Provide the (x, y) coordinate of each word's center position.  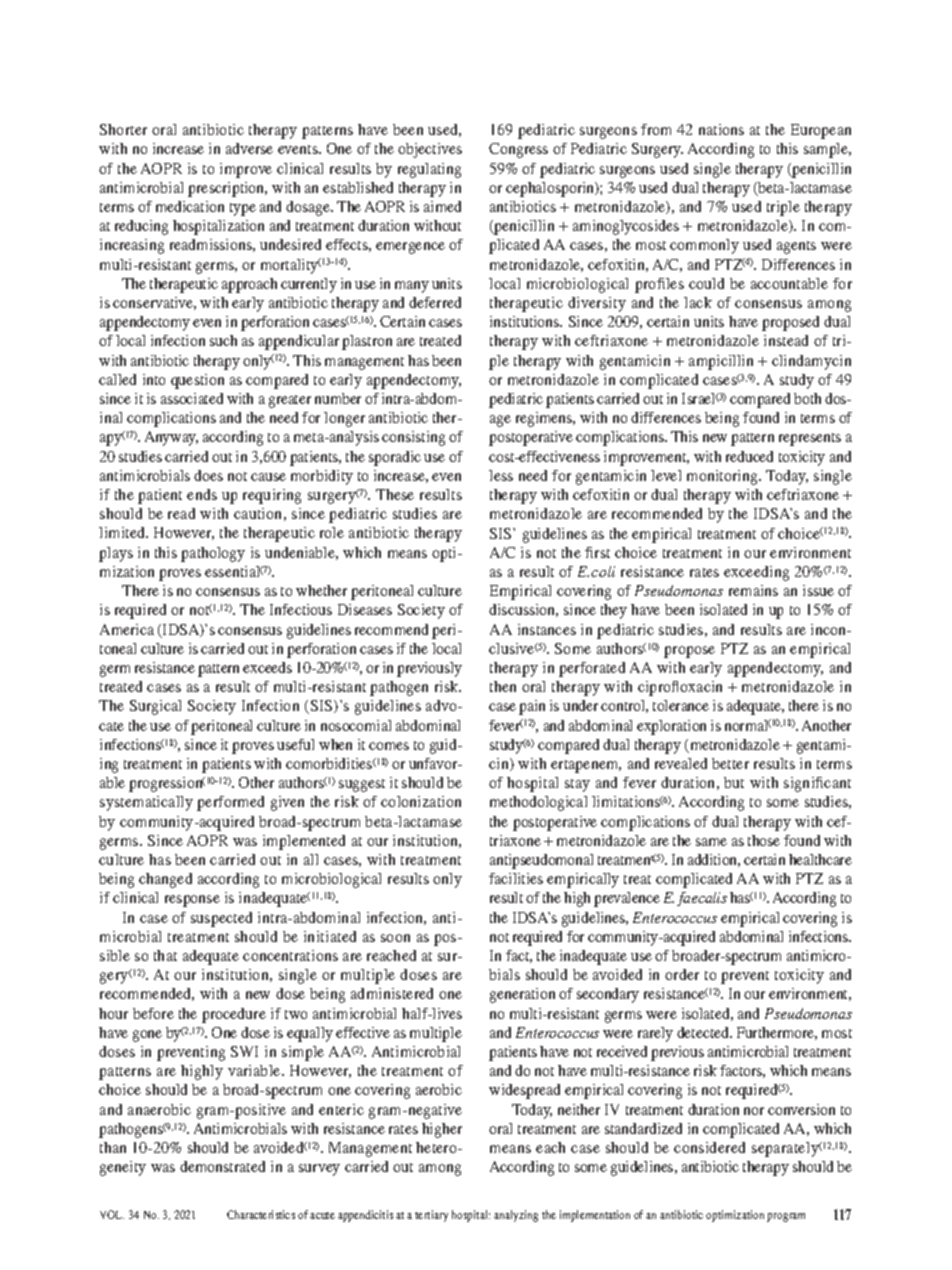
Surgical (155, 707)
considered (709, 1147)
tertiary (431, 1216)
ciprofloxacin (680, 688)
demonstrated (222, 1166)
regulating (429, 170)
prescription (227, 189)
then (503, 686)
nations (721, 129)
